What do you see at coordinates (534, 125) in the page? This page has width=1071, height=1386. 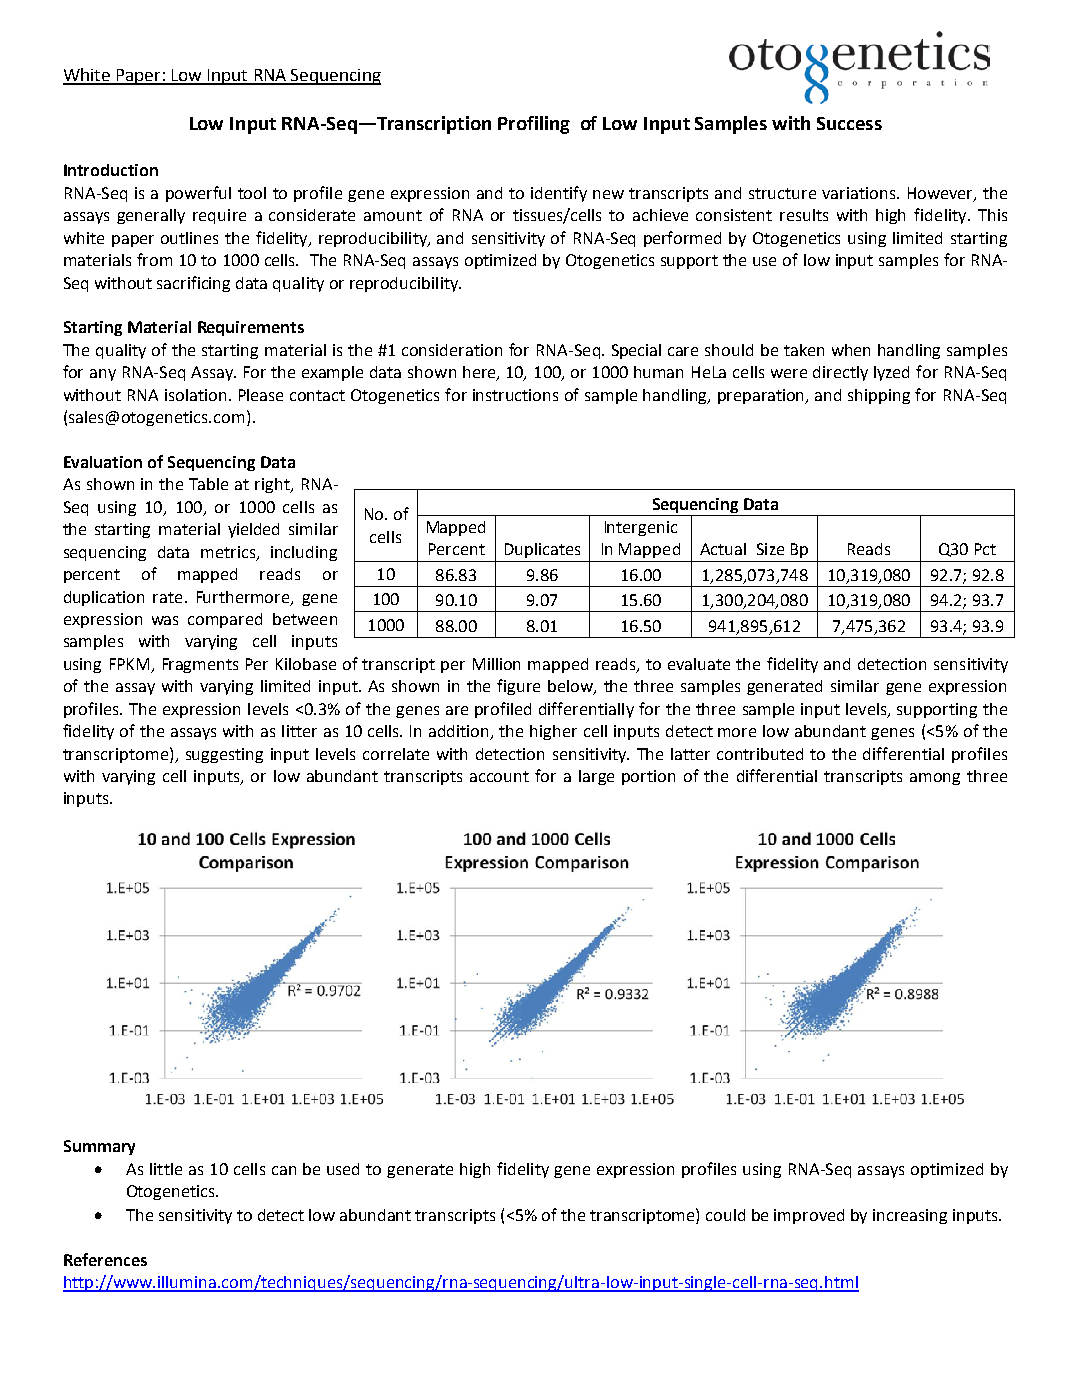 I see `Profiling` at bounding box center [534, 125].
